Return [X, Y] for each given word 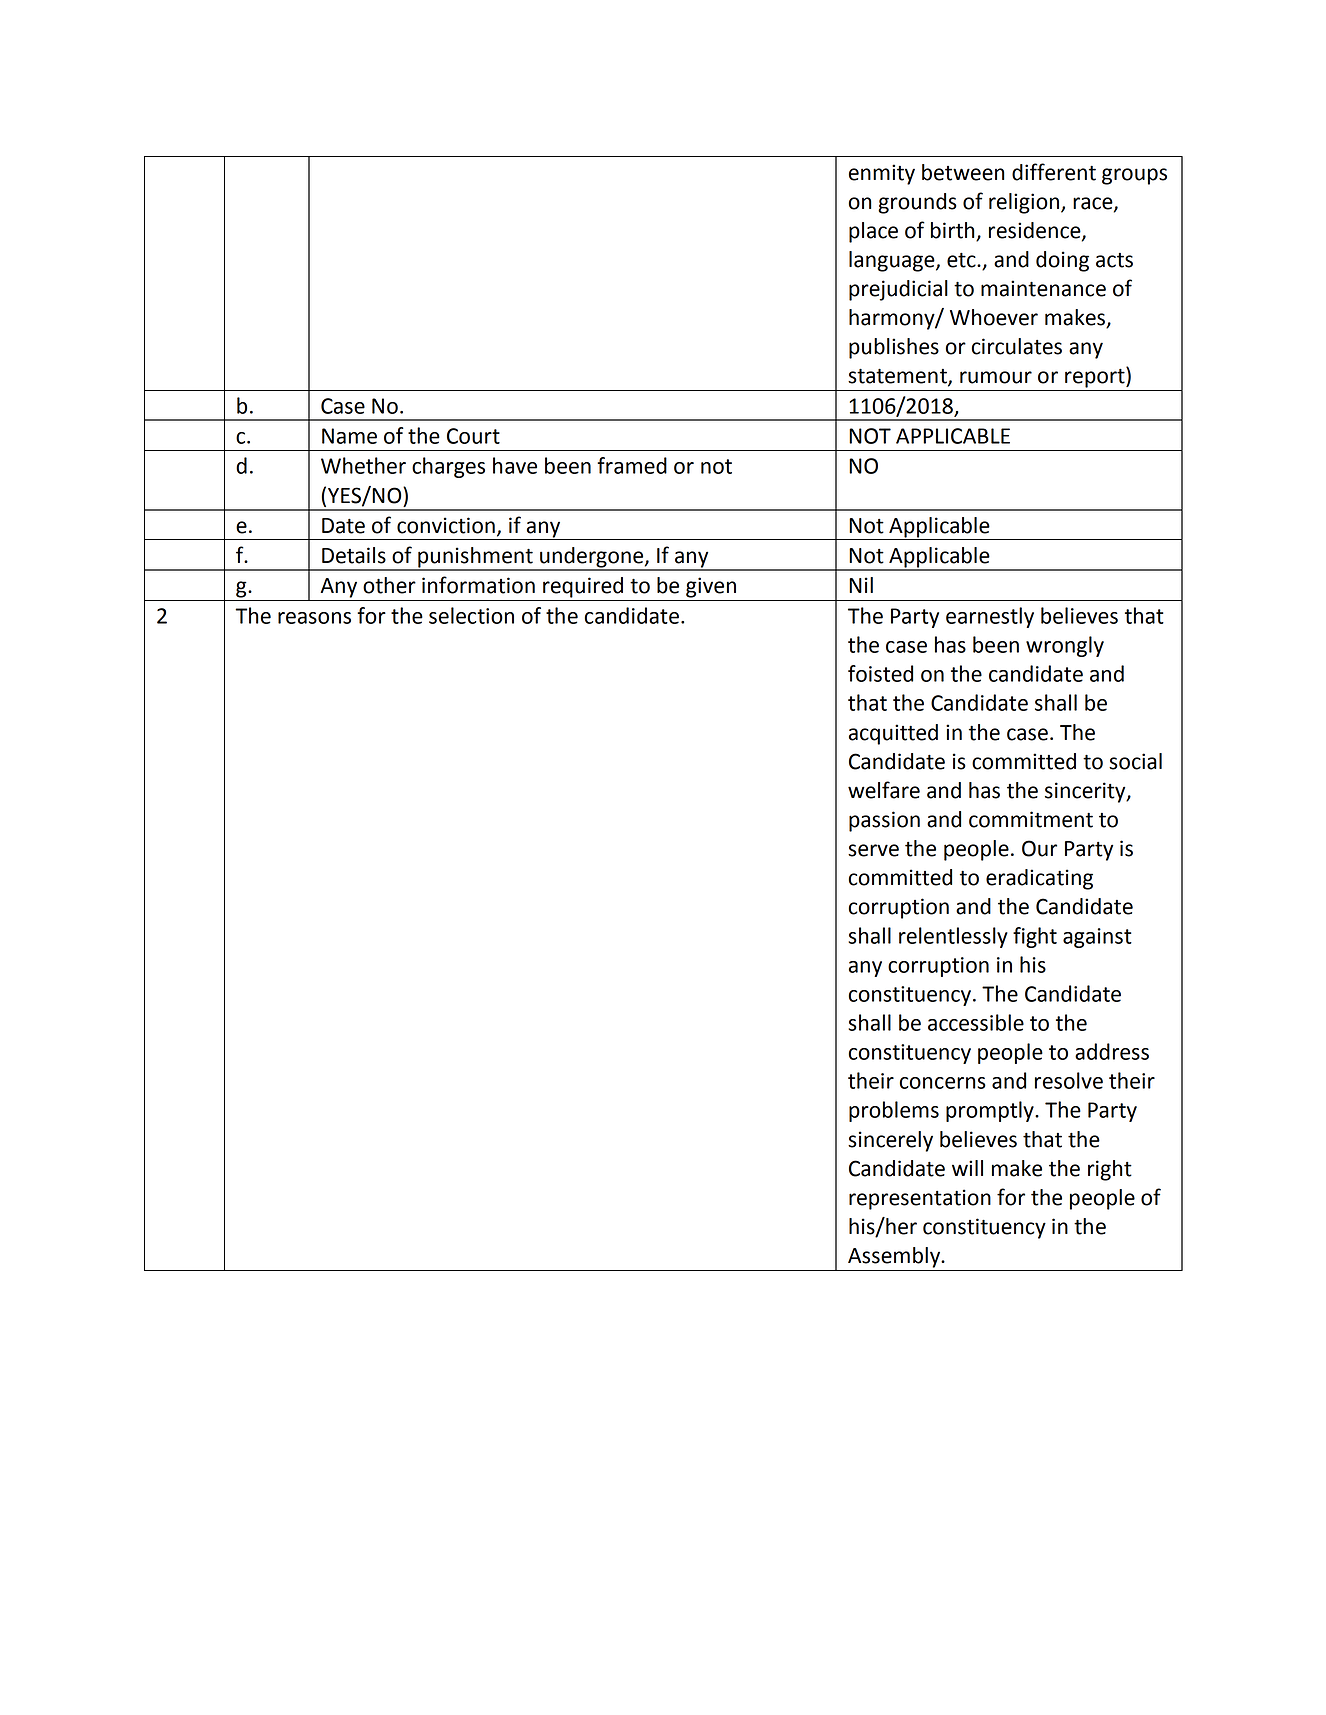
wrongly [1065, 646]
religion [1025, 203]
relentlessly [953, 937]
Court [473, 436]
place [873, 232]
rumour [996, 377]
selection [471, 615]
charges [448, 467]
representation [920, 1199]
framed [632, 465]
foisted [880, 673]
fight [1035, 937]
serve [873, 850]
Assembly [895, 1257]
